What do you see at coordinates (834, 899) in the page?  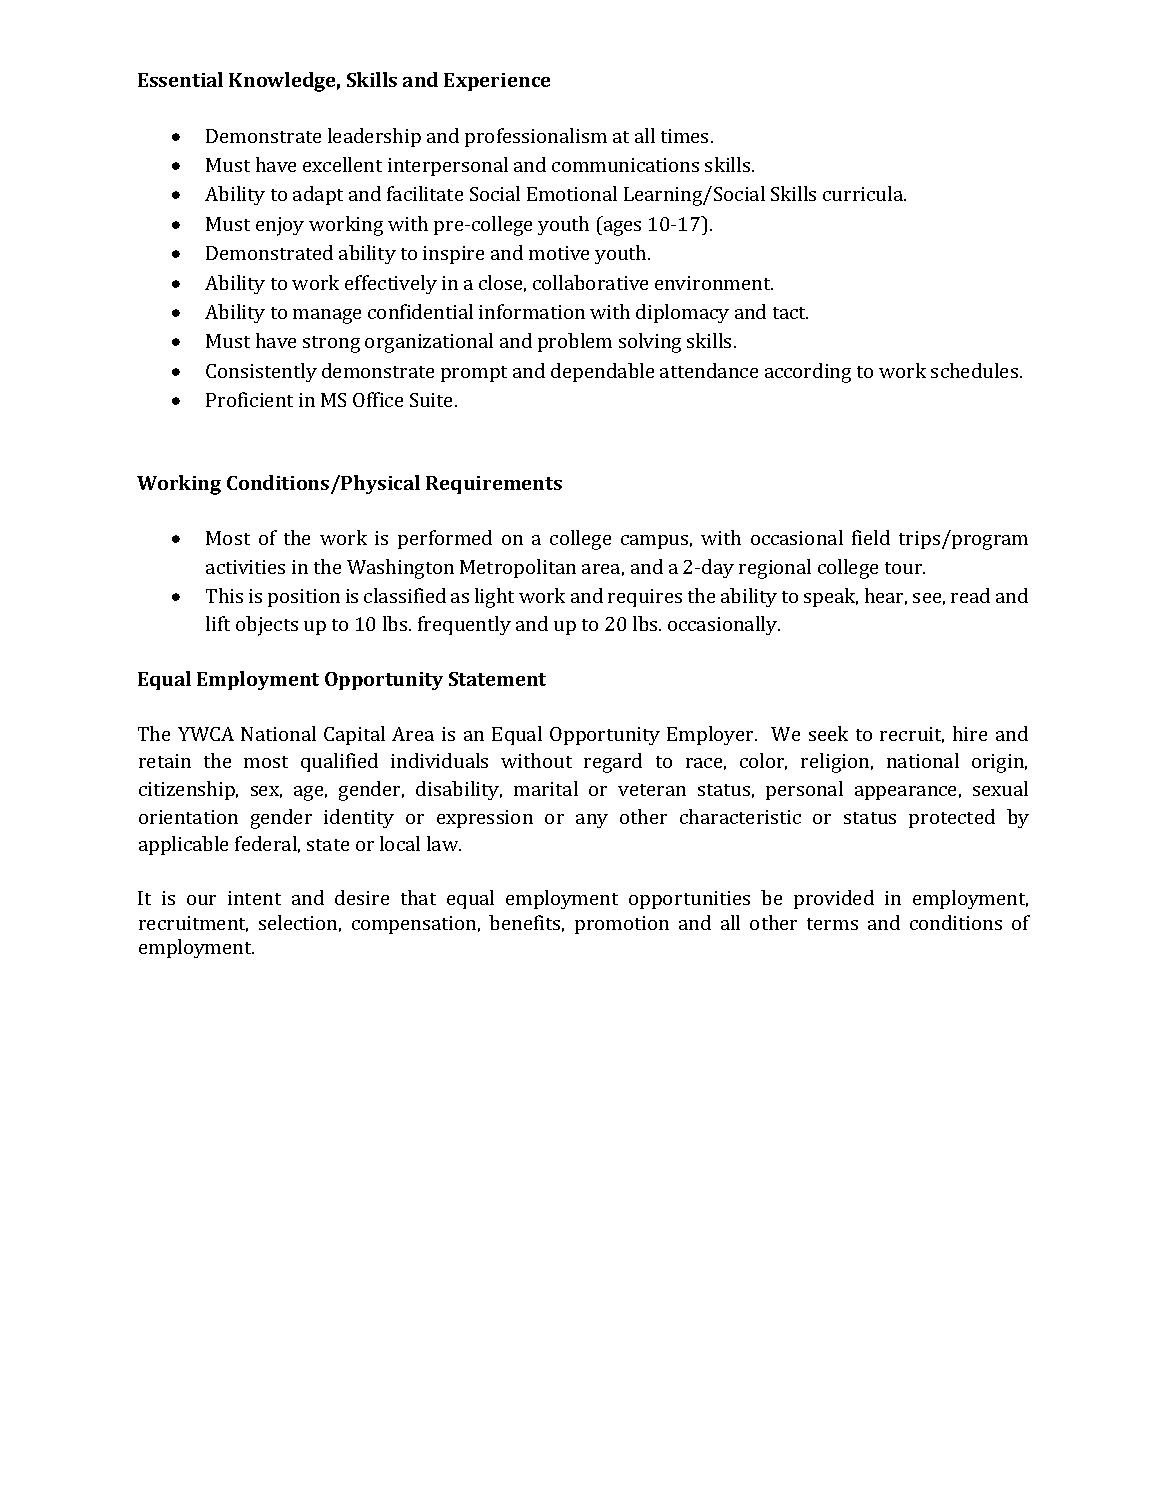 I see `provided` at bounding box center [834, 899].
